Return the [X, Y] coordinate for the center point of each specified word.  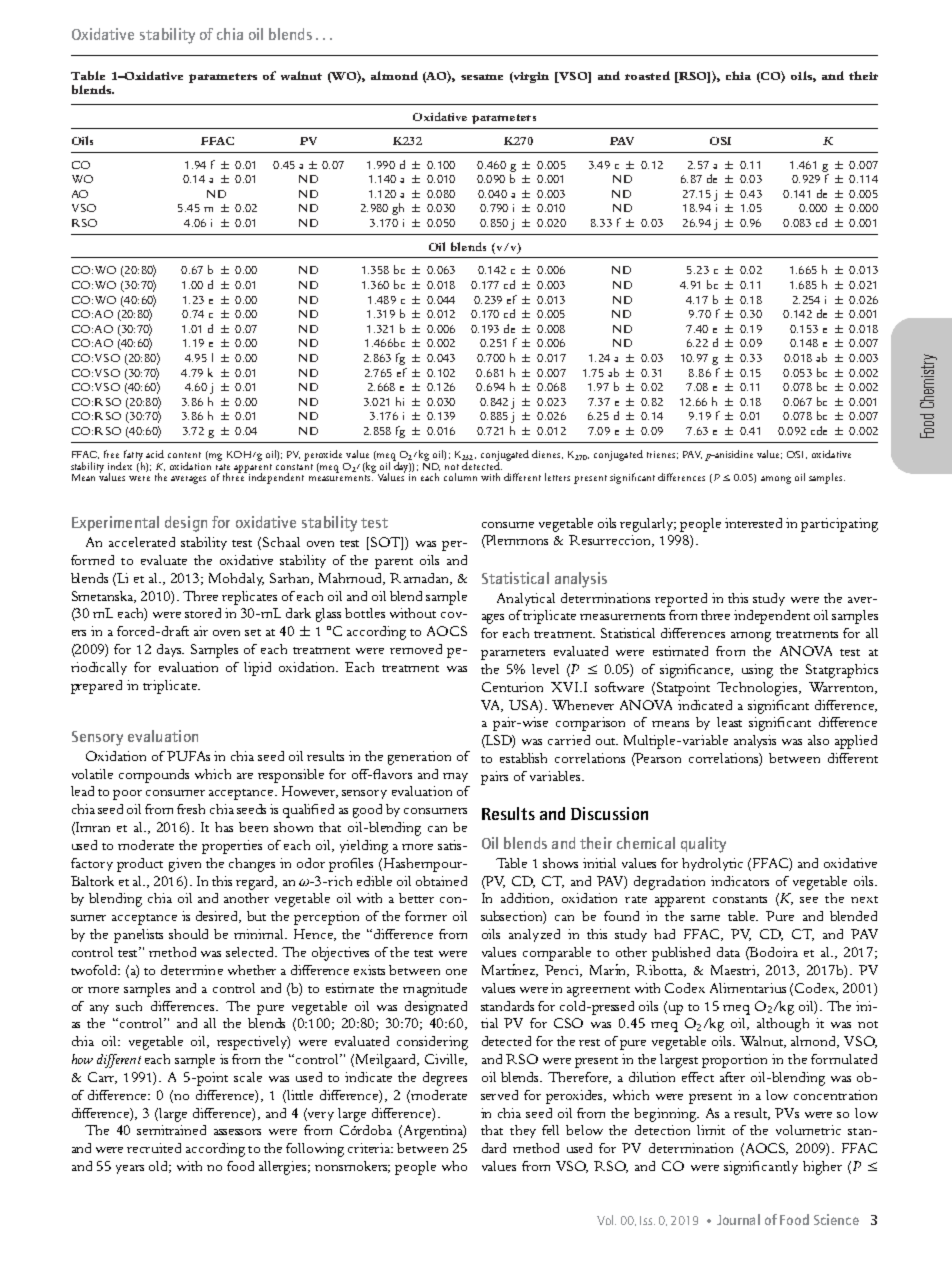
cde [819, 430]
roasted [647, 75]
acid [155, 454]
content [184, 455]
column [460, 477]
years [130, 1169]
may [455, 777]
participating [839, 525]
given [185, 865]
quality [703, 845]
